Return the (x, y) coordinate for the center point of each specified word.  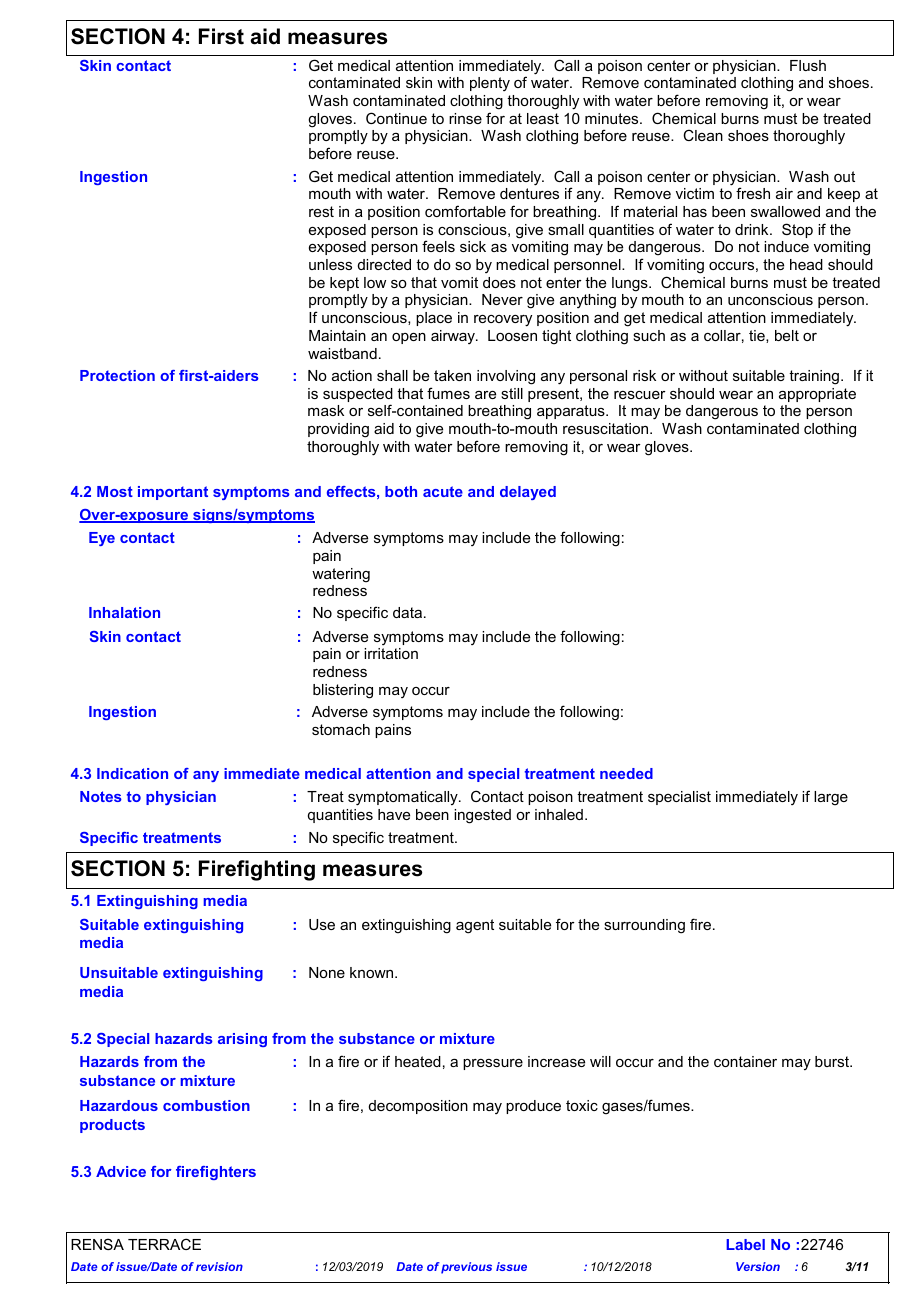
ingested (482, 816)
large (831, 798)
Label (745, 1244)
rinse (465, 118)
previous (466, 1268)
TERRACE (164, 1244)
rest (321, 211)
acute (443, 491)
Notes (101, 796)
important (173, 493)
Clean (703, 135)
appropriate (817, 395)
